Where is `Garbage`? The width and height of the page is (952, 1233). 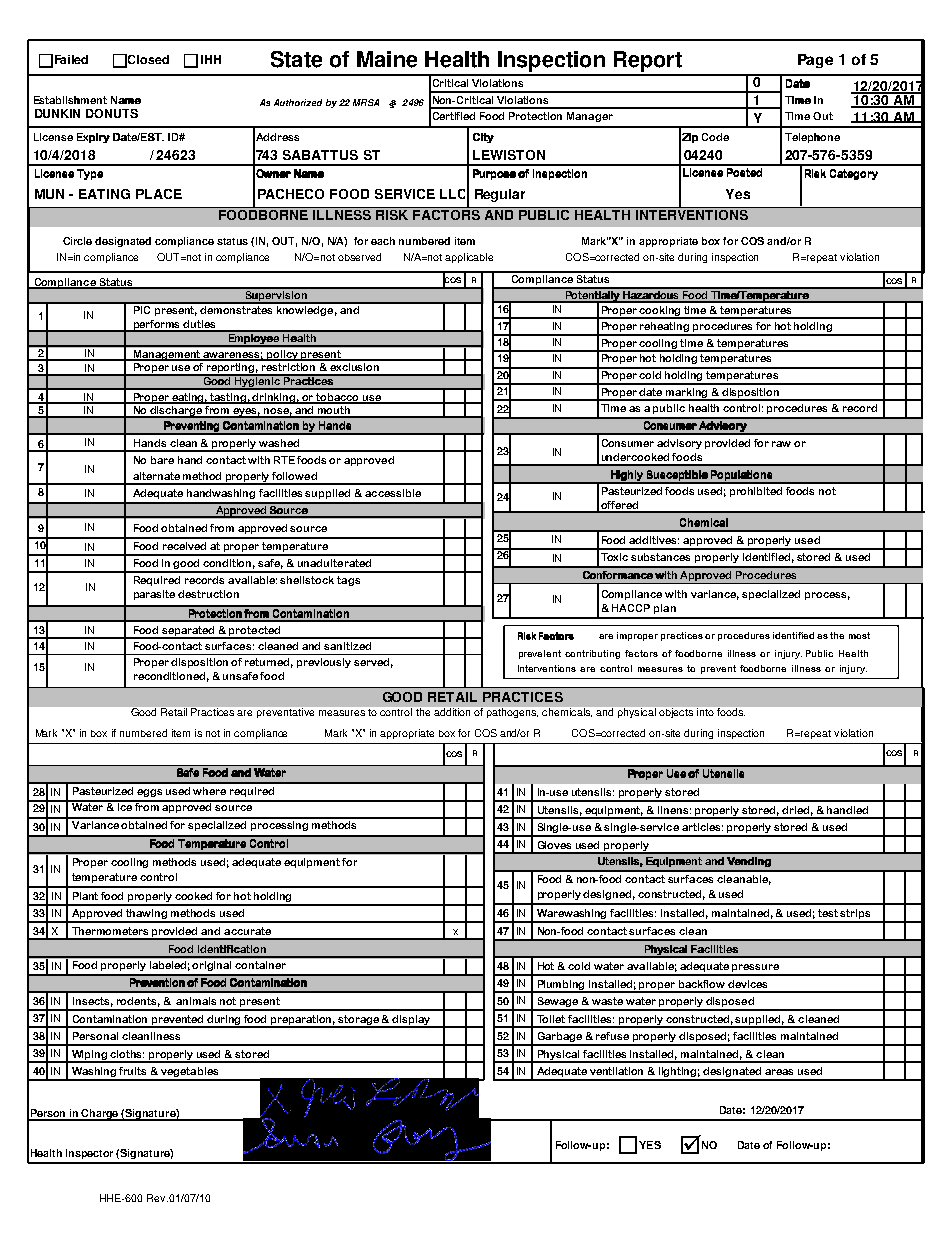
Garbage is located at coordinates (560, 1038).
